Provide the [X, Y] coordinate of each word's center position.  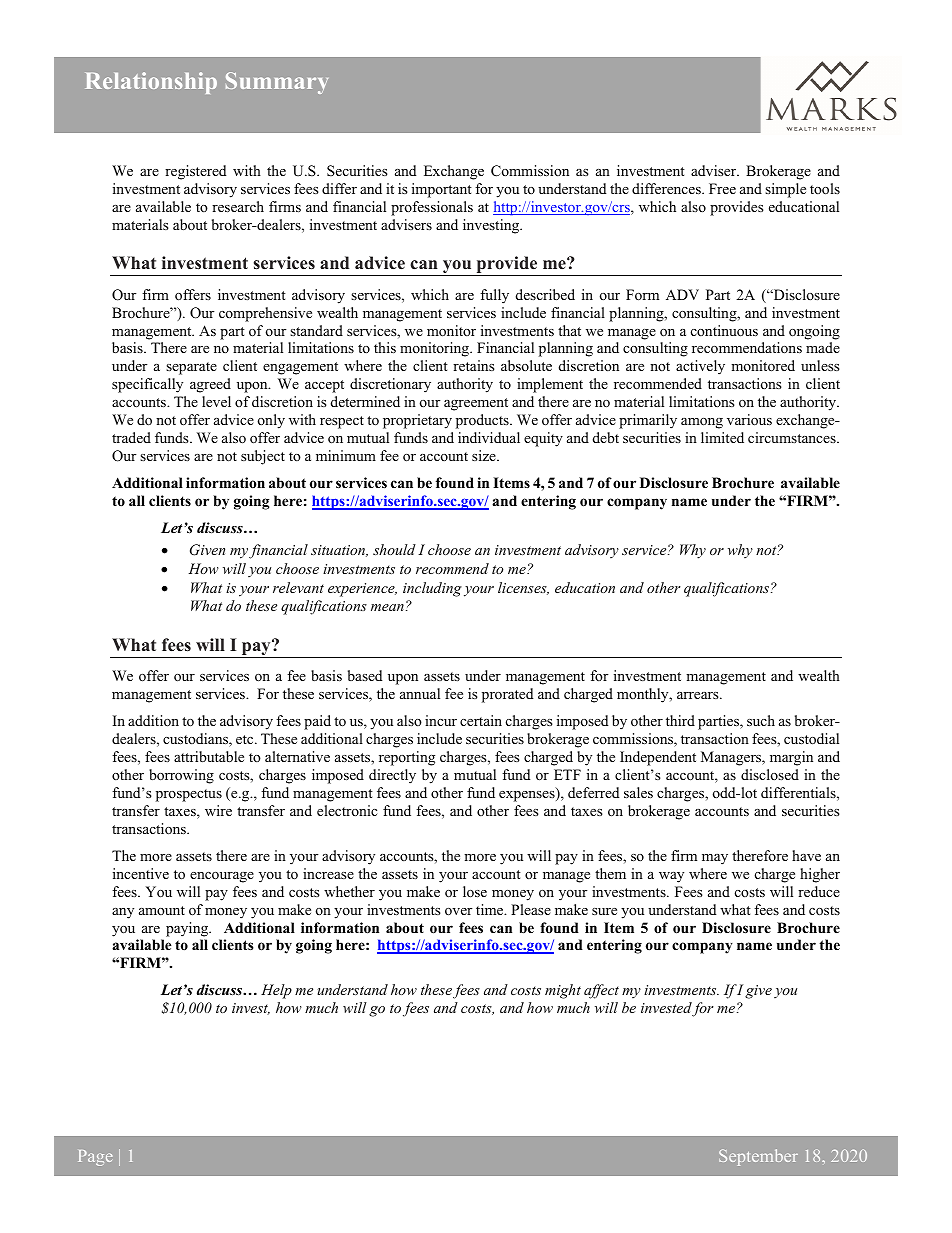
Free [722, 188]
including [432, 589]
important [442, 190]
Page [95, 1158]
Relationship [151, 83]
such [761, 720]
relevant [298, 587]
